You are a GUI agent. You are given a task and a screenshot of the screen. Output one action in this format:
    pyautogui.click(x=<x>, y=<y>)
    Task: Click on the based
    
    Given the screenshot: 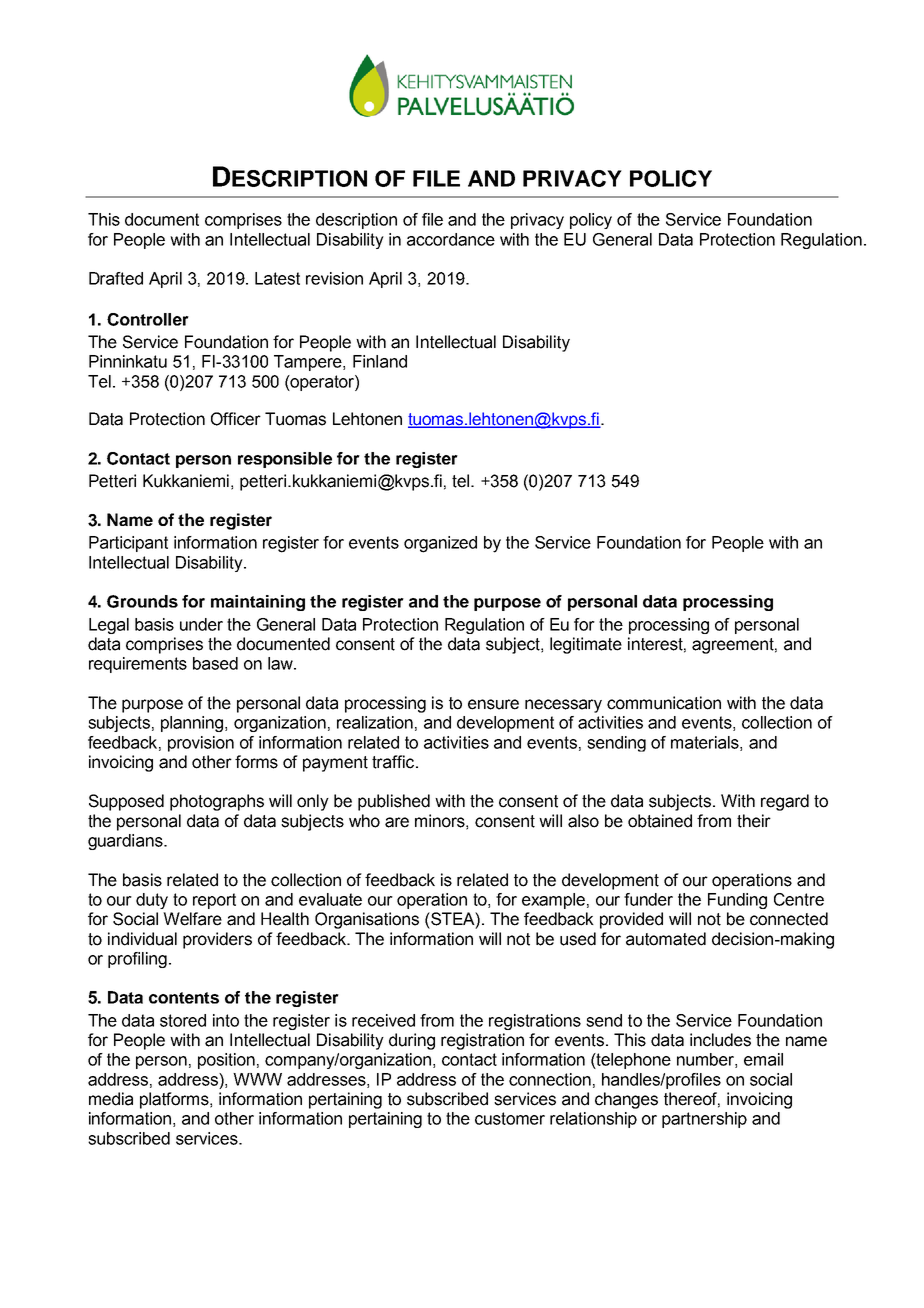 What is the action you would take?
    pyautogui.click(x=215, y=663)
